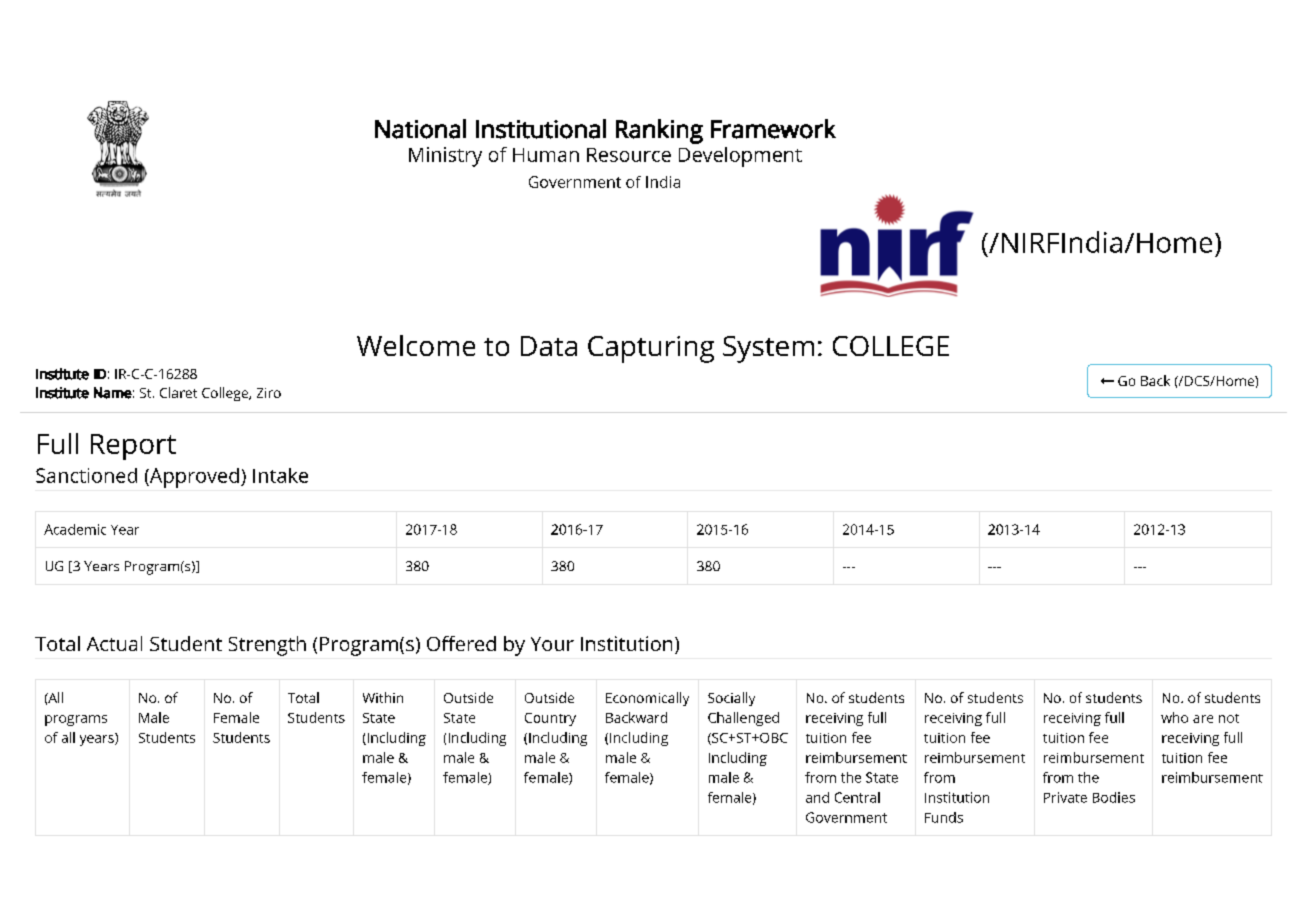  Describe the element at coordinates (773, 129) in the document. I see `Framework` at that location.
